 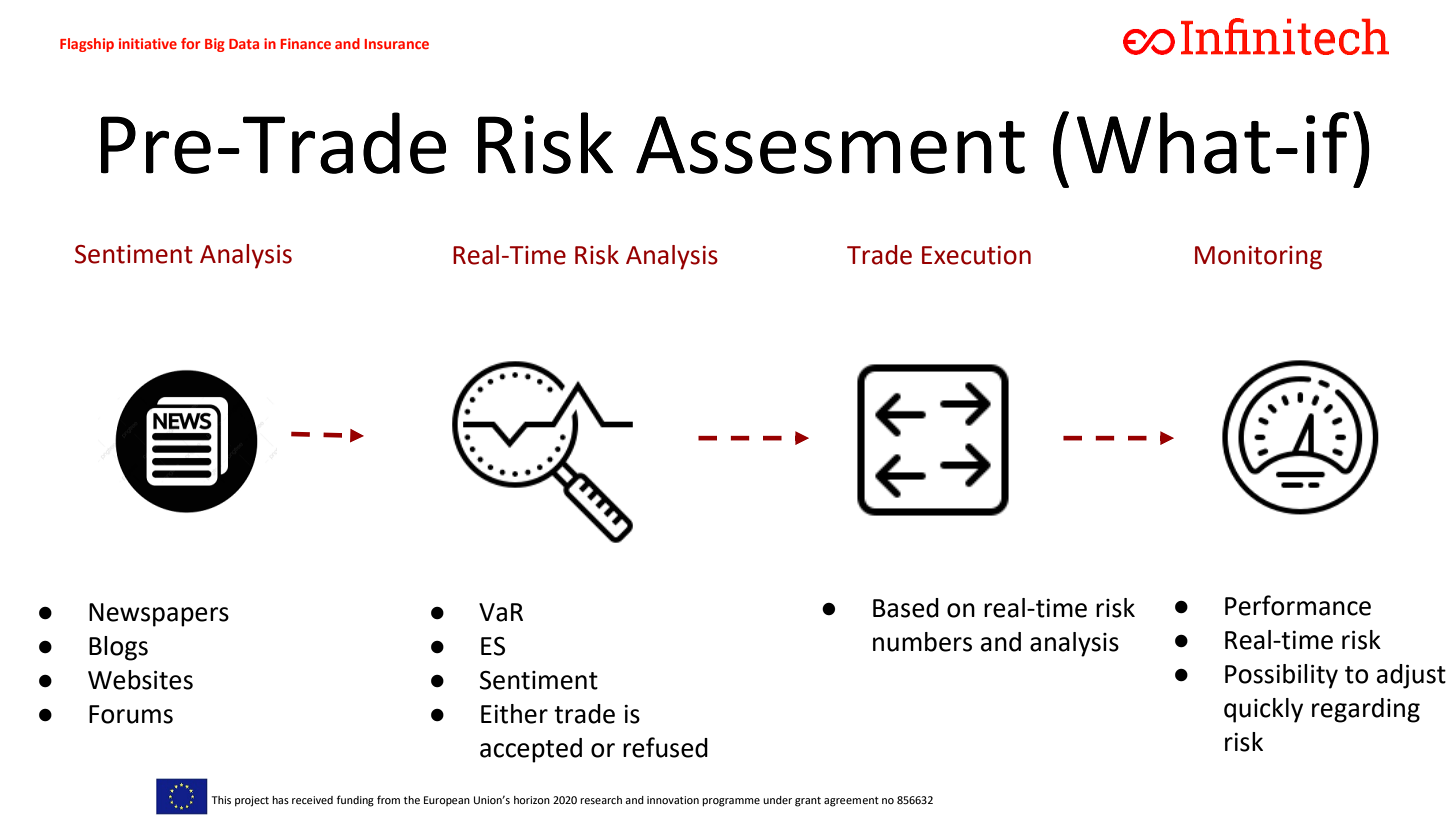 What do you see at coordinates (221, 800) in the screenshot?
I see `This` at bounding box center [221, 800].
